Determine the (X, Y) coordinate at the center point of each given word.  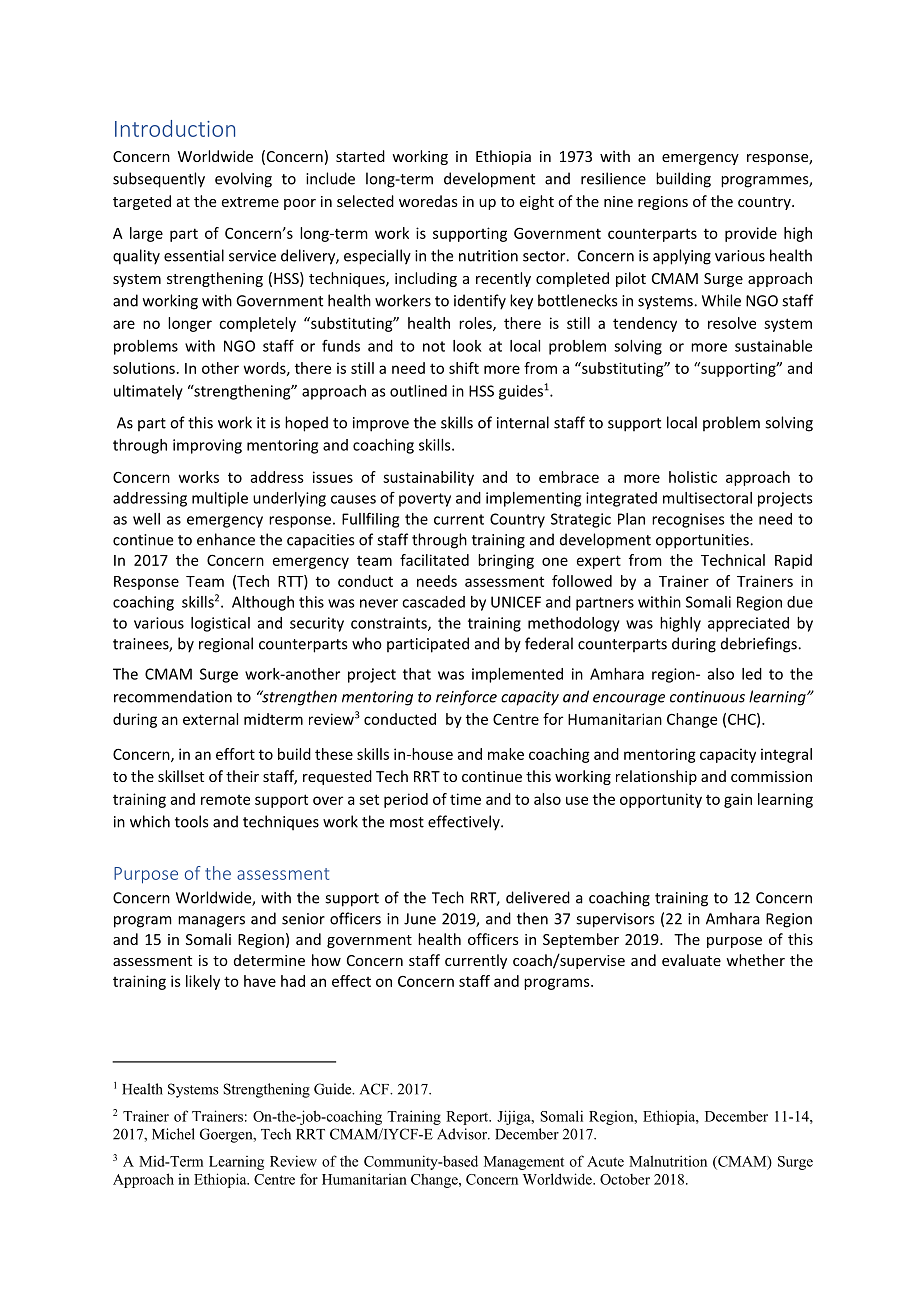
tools (191, 821)
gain (738, 800)
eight (537, 202)
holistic (693, 477)
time (465, 799)
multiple (220, 499)
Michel (173, 1134)
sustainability (428, 478)
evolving (243, 180)
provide (751, 234)
